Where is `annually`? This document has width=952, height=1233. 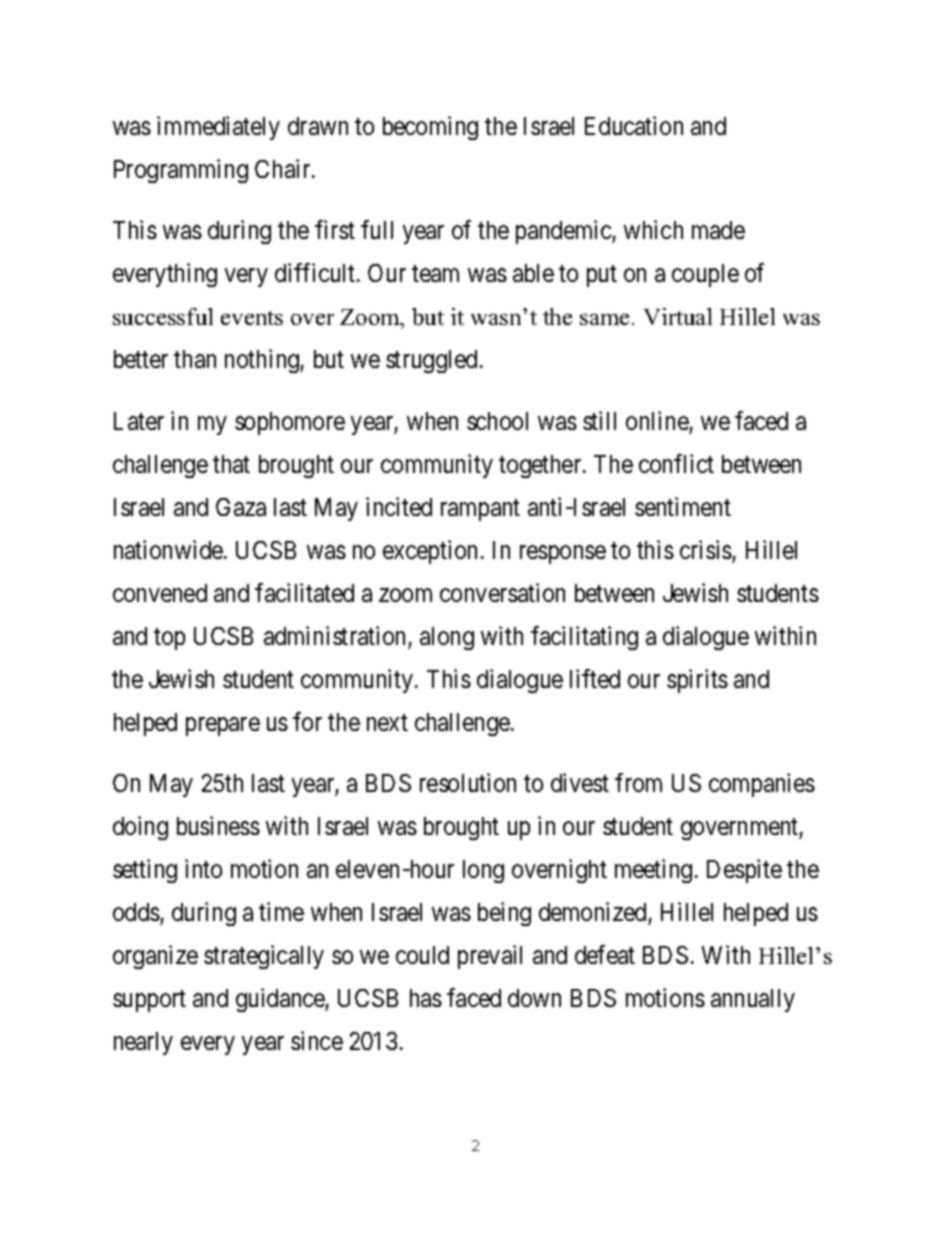 annually is located at coordinates (753, 1000).
